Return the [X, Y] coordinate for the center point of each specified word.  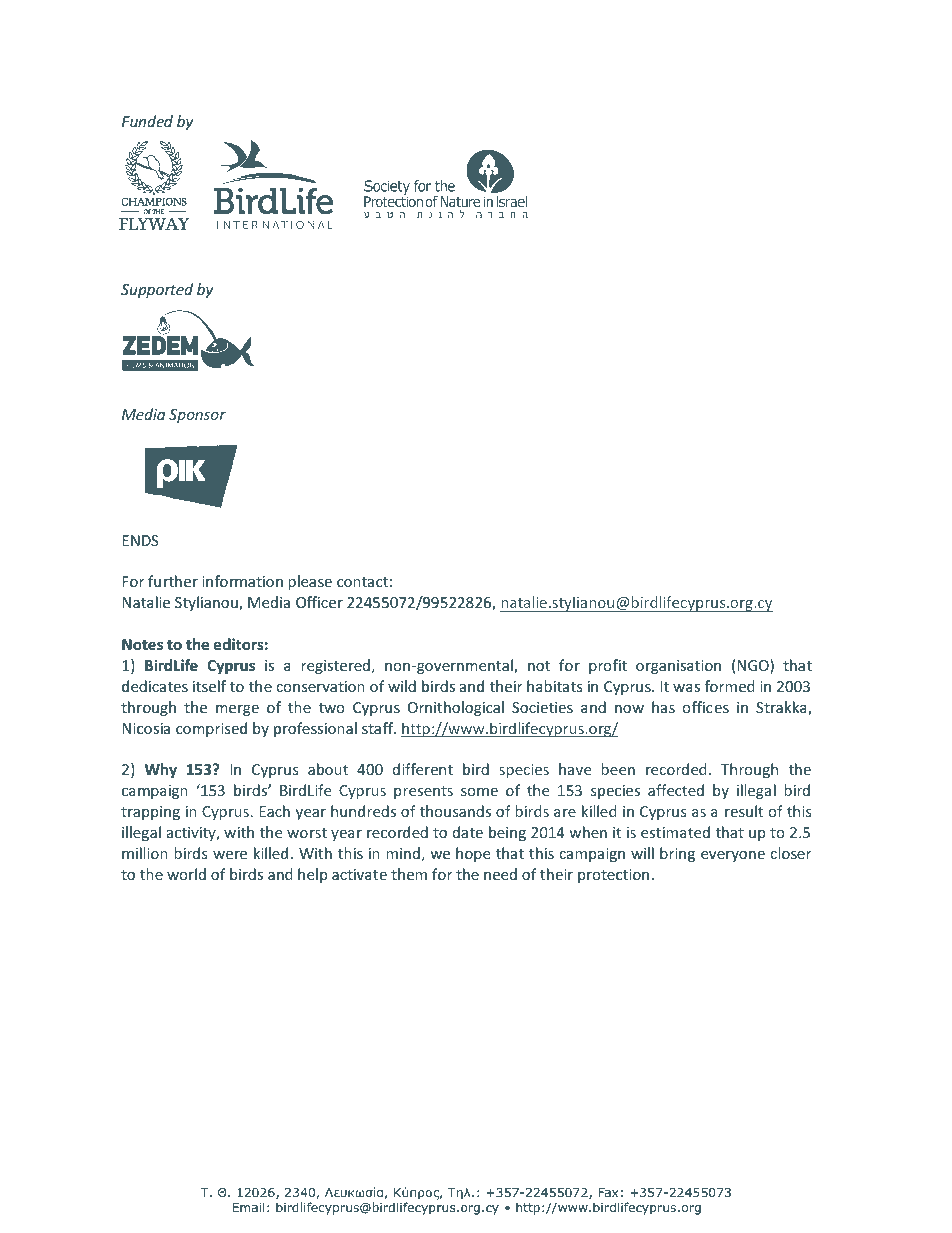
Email [248, 1207]
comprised [211, 729]
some [479, 792]
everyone [733, 856]
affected [676, 790]
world [186, 874]
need [500, 874]
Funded [147, 121]
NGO [754, 666]
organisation [678, 667]
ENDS [140, 540]
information [242, 581]
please [310, 582]
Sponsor [197, 416]
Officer [319, 602]
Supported [157, 290]
